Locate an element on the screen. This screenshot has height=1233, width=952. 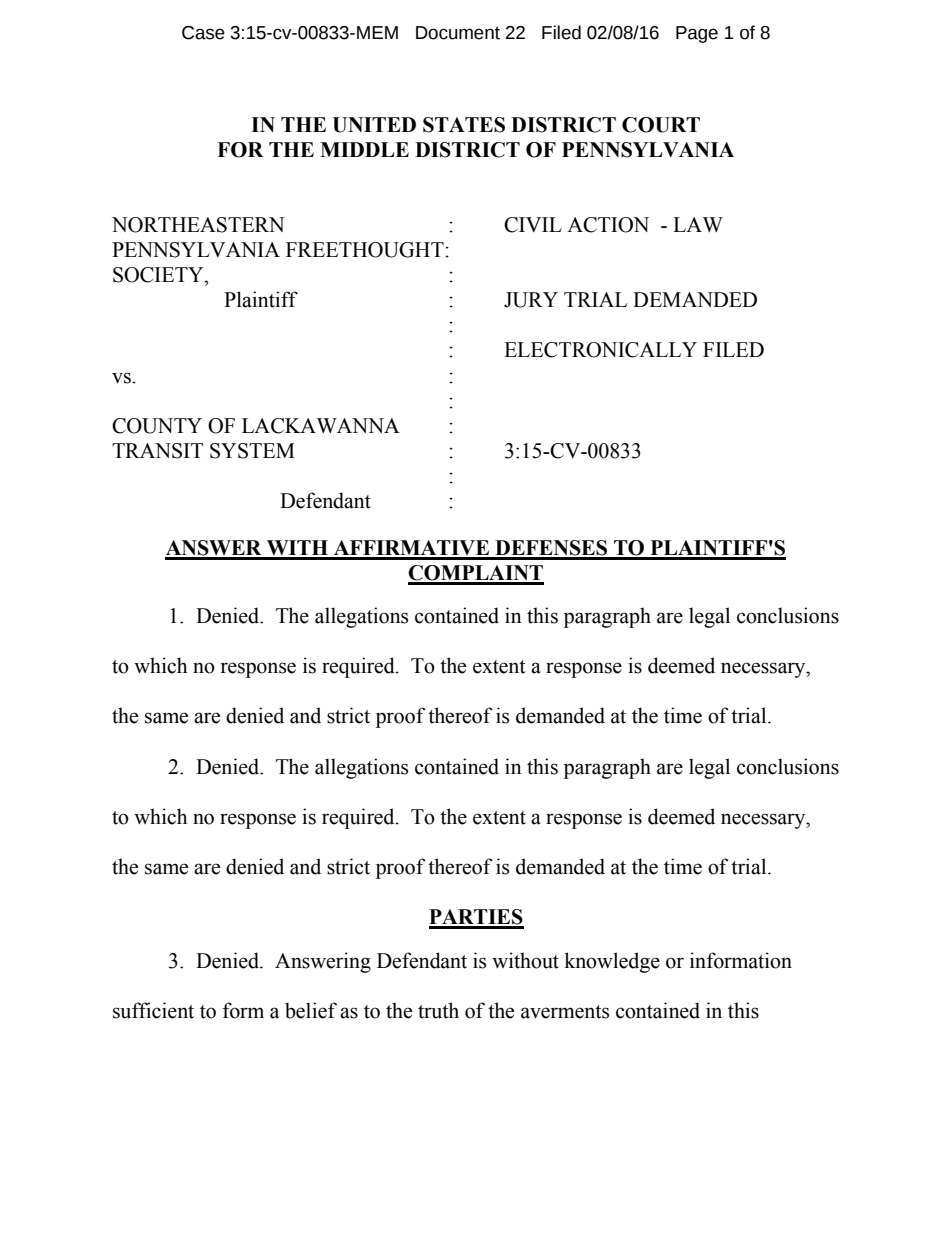
truth is located at coordinates (438, 1010).
